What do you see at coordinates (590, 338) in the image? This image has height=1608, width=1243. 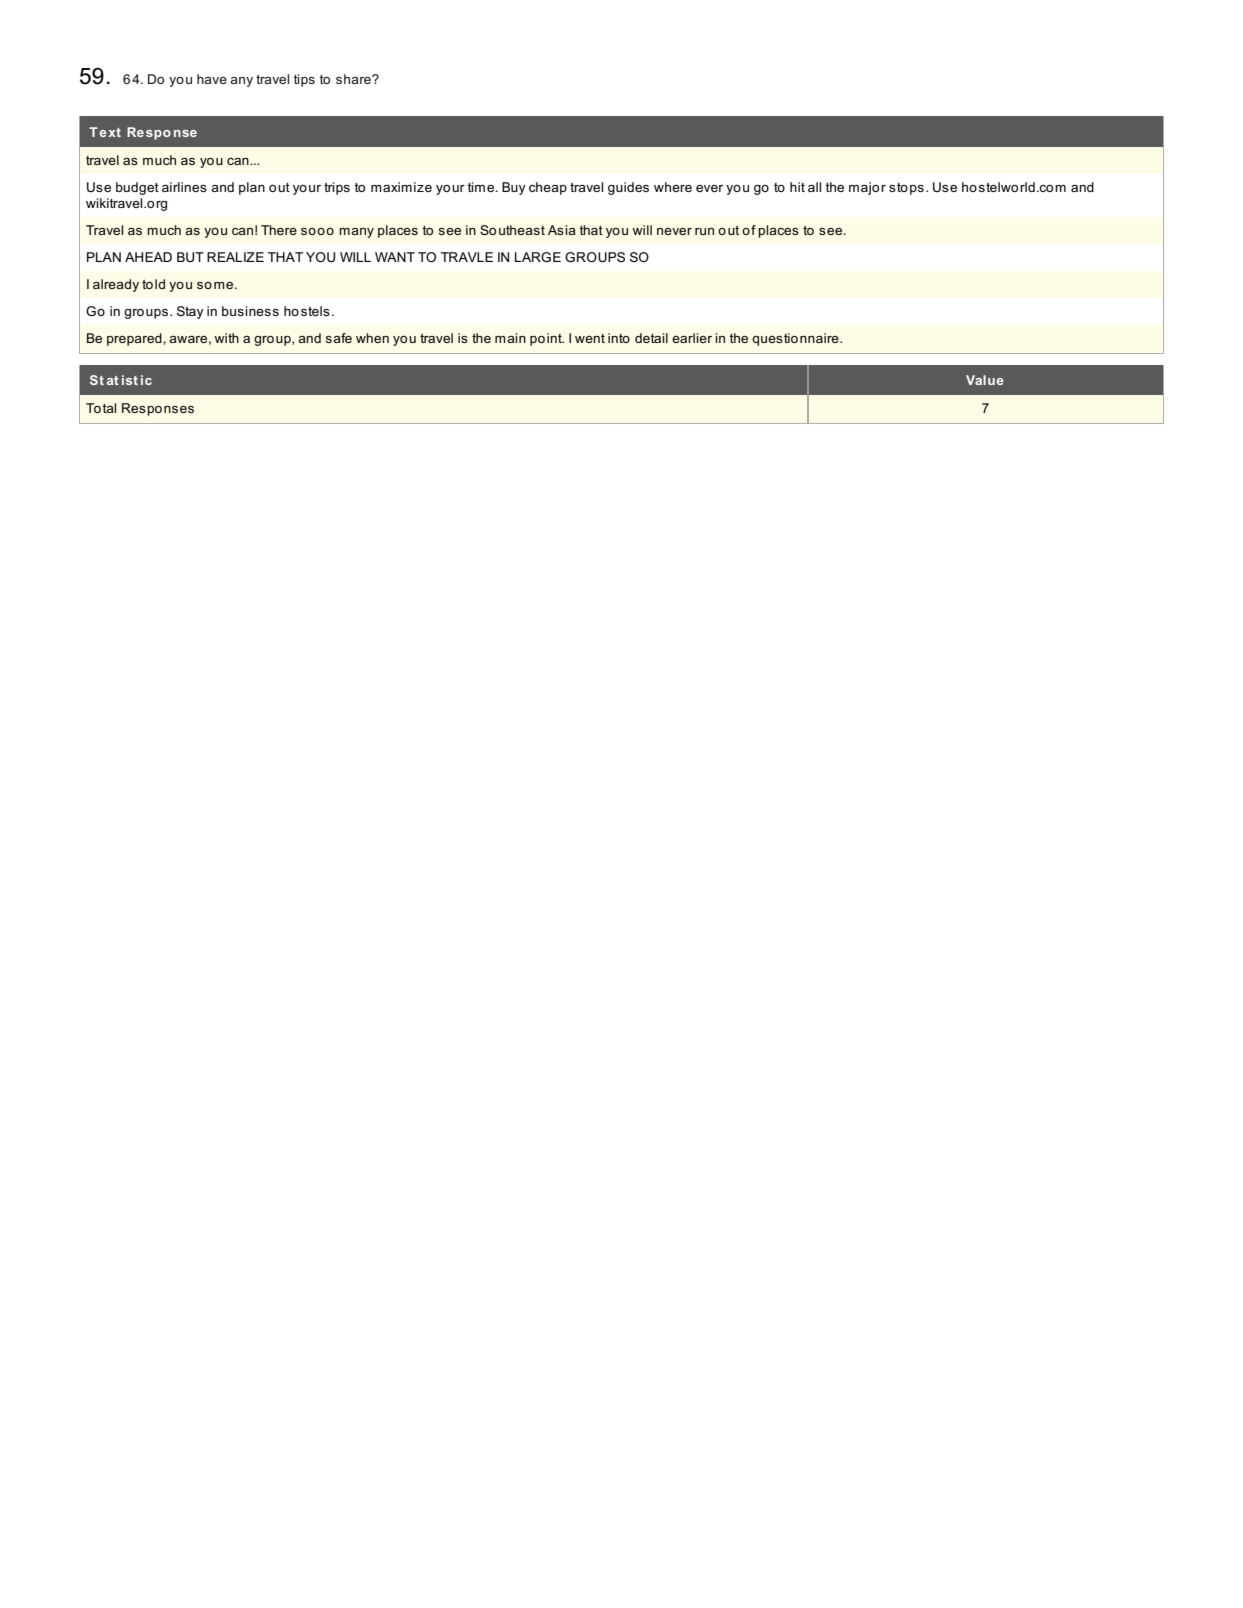 I see `went` at bounding box center [590, 338].
